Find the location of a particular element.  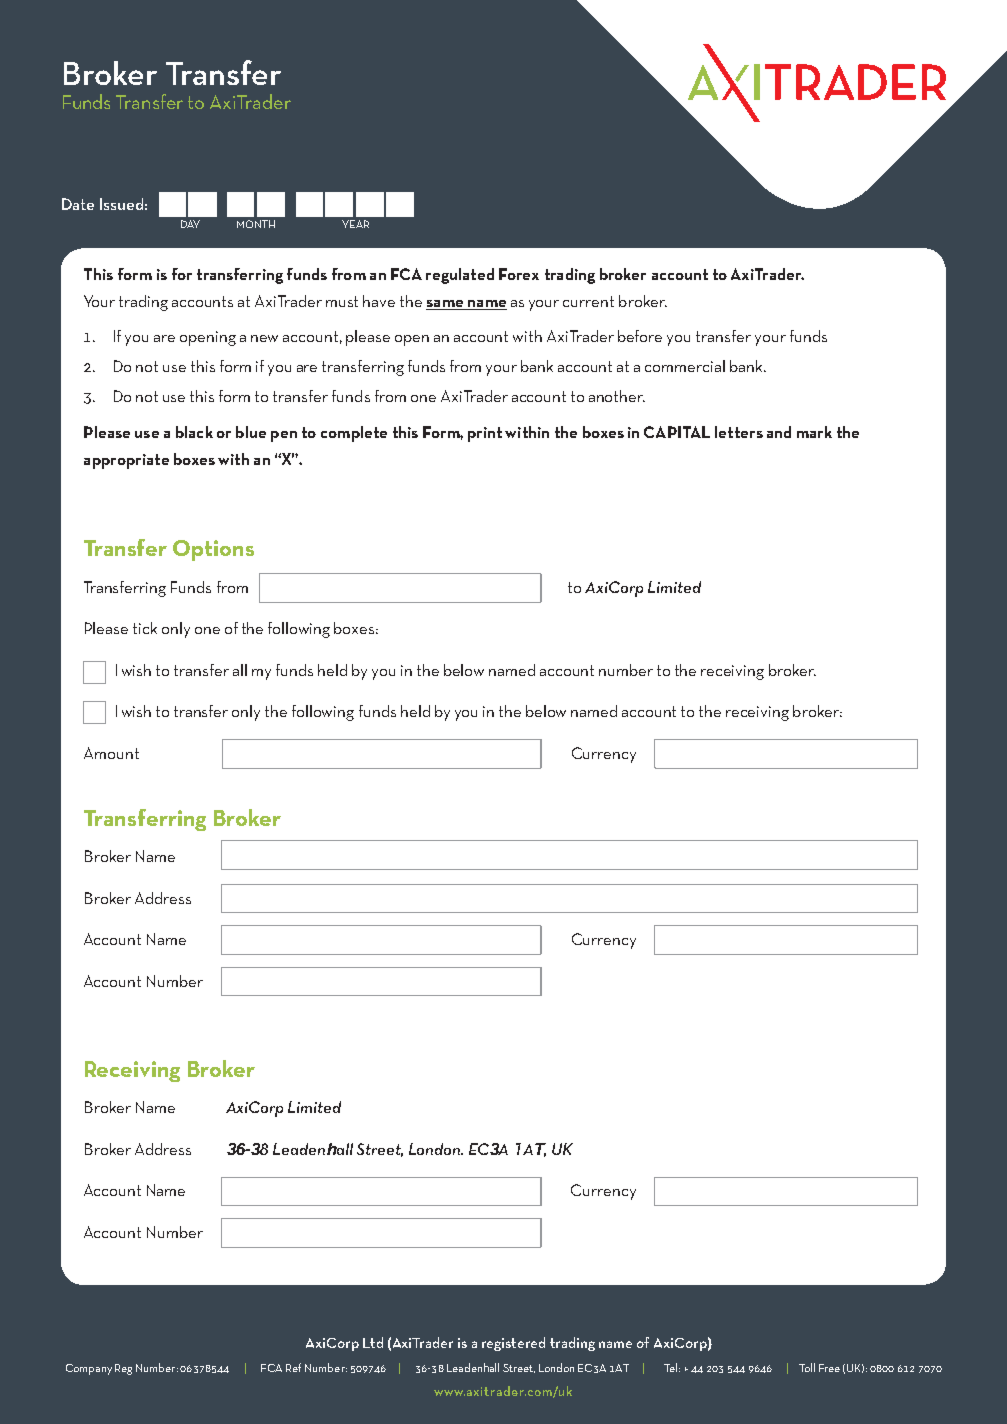

Company is located at coordinates (89, 1369).
